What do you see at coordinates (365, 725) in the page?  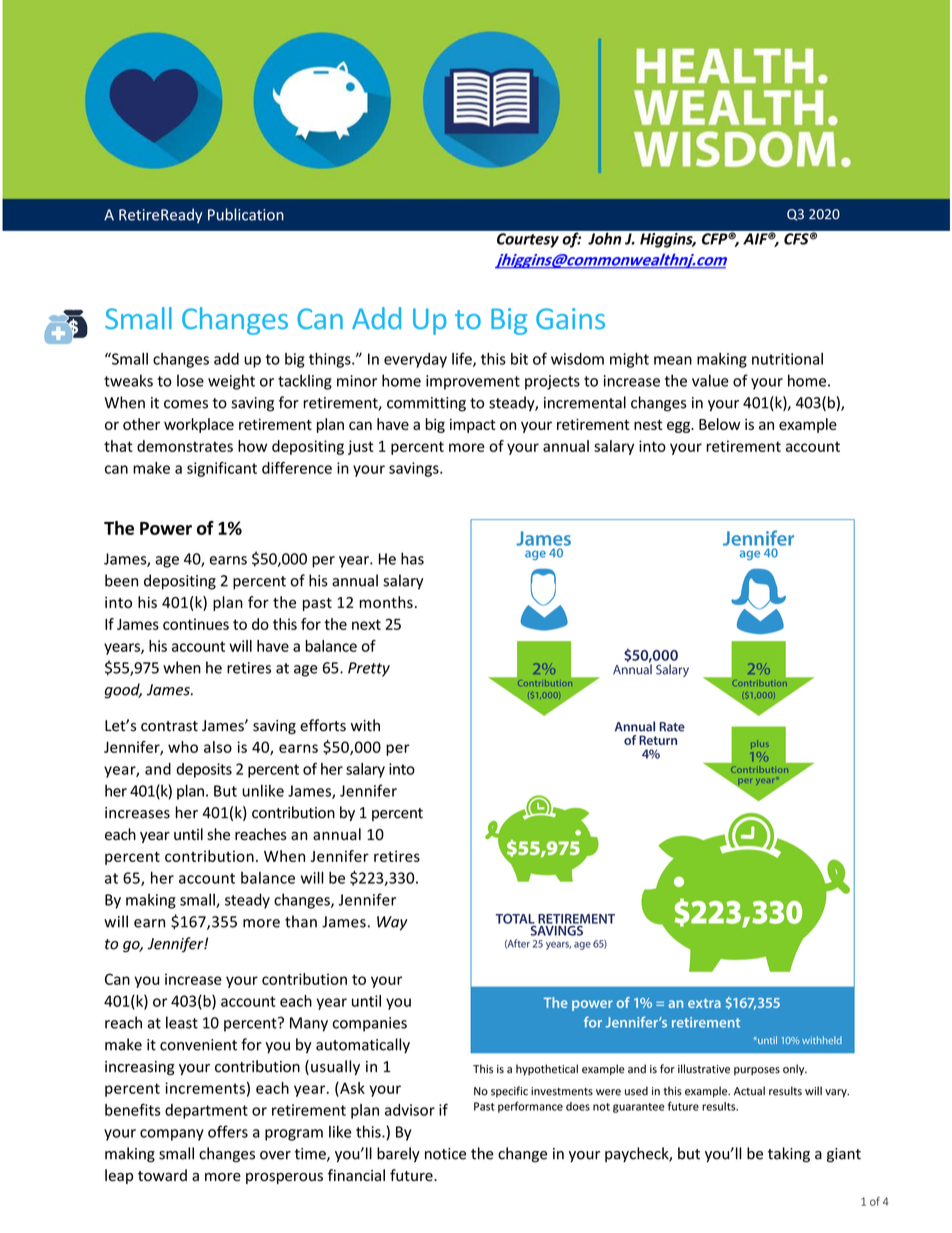 I see `with` at bounding box center [365, 725].
